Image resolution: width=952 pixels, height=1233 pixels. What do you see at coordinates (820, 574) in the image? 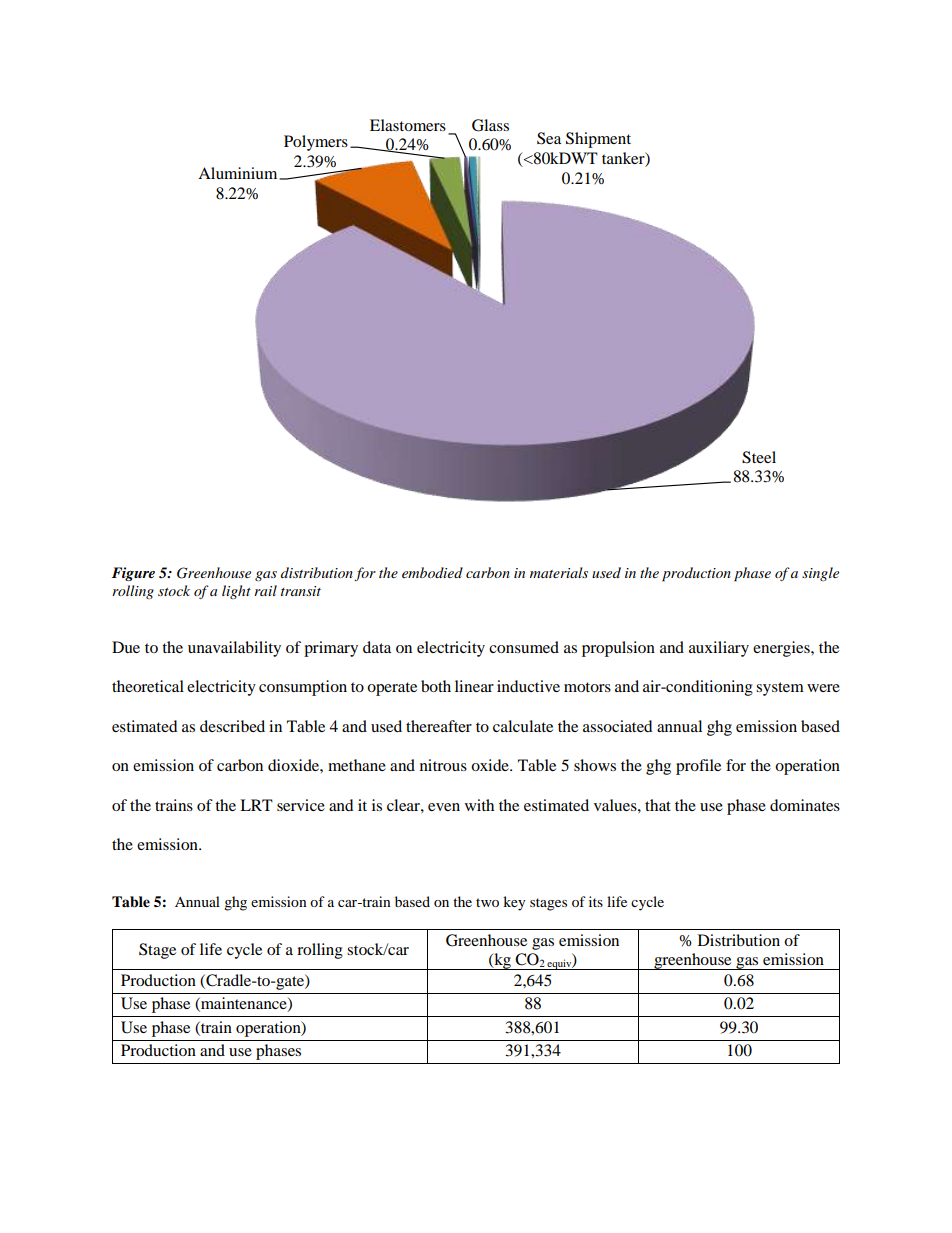
I see `single` at bounding box center [820, 574].
